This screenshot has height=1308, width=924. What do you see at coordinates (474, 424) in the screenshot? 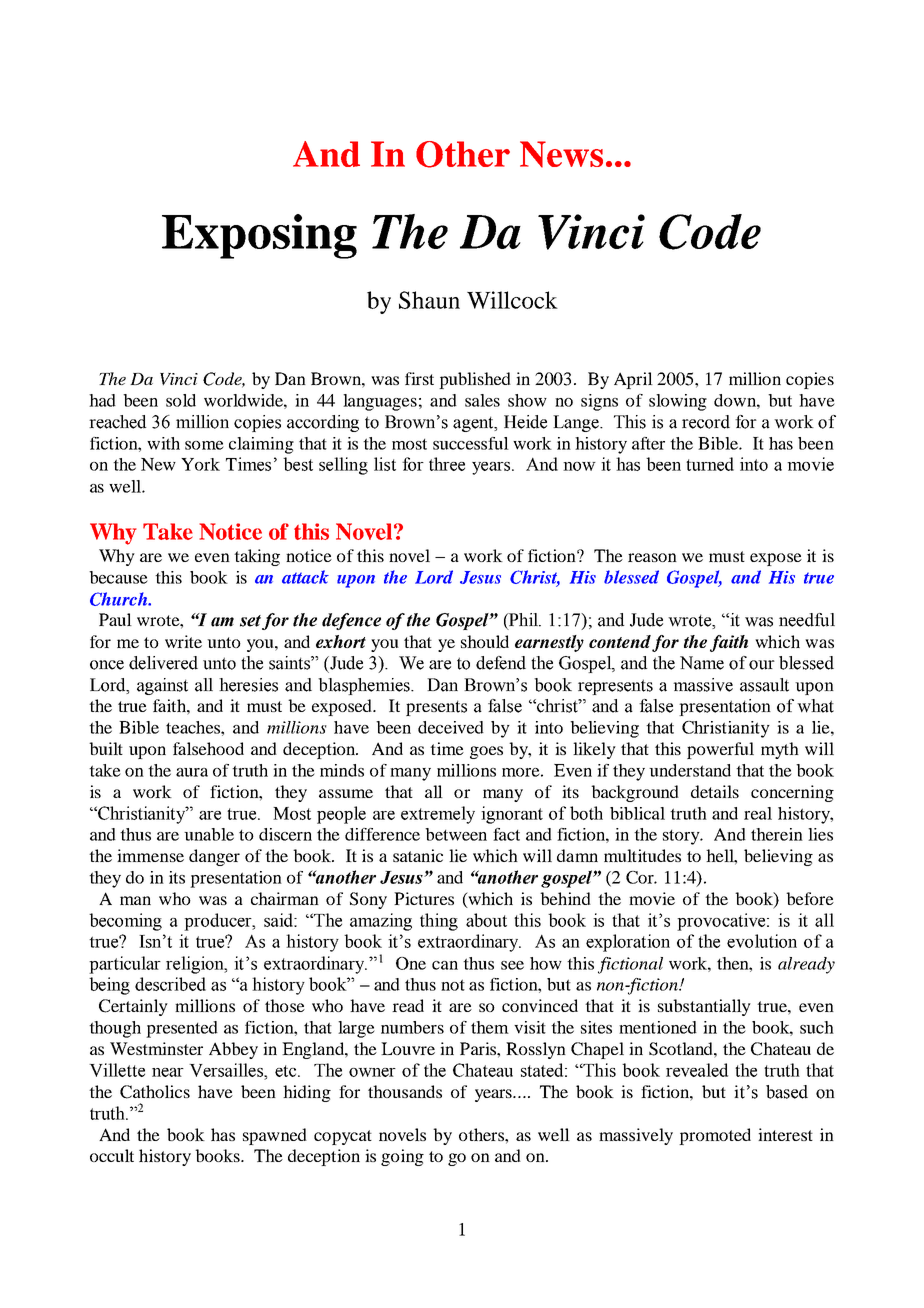
I see `agent` at bounding box center [474, 424].
